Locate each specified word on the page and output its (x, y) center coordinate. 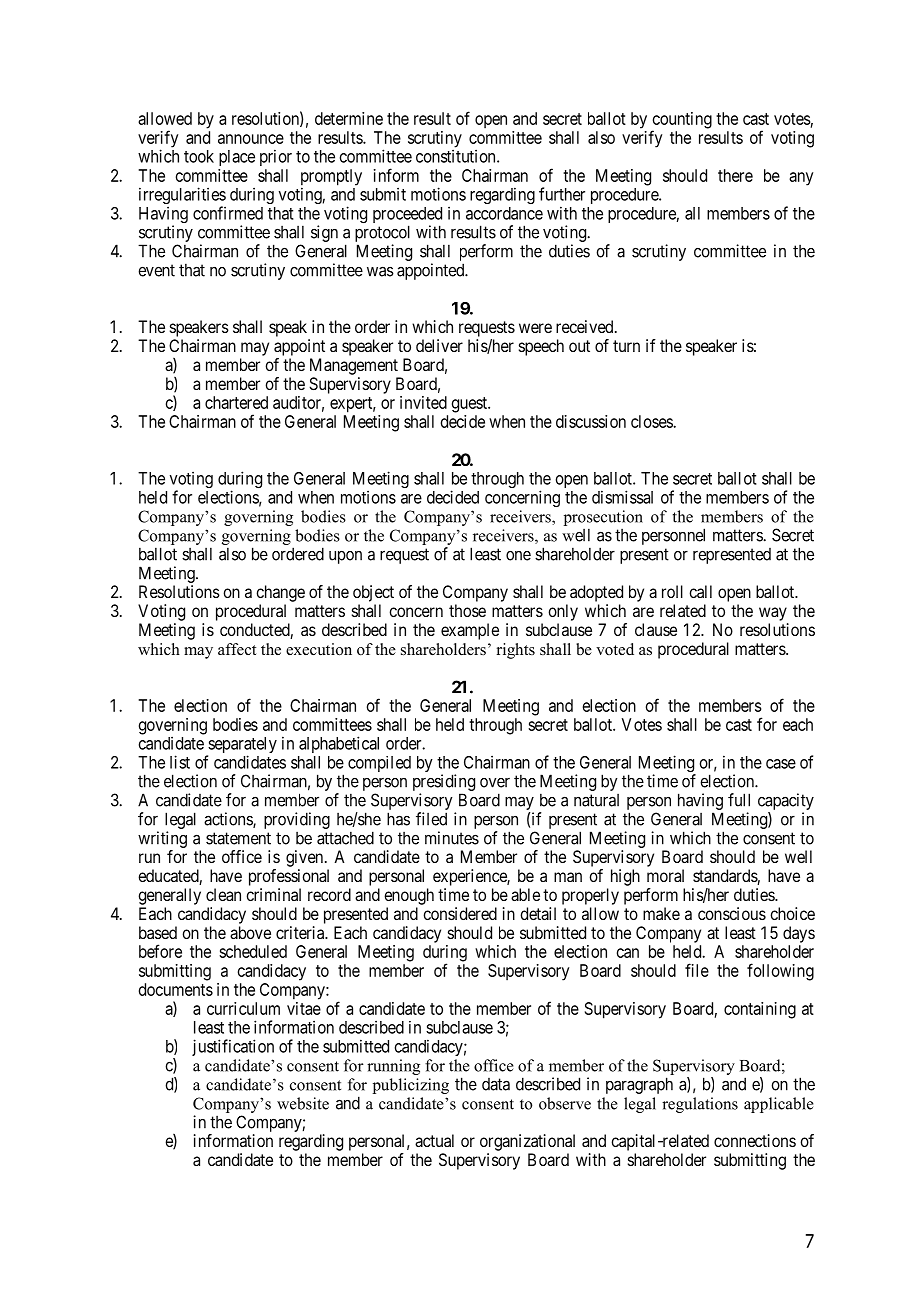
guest (470, 405)
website (303, 1103)
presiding (444, 784)
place (237, 158)
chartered (236, 402)
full (739, 800)
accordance (504, 213)
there (735, 175)
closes (652, 421)
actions (229, 820)
